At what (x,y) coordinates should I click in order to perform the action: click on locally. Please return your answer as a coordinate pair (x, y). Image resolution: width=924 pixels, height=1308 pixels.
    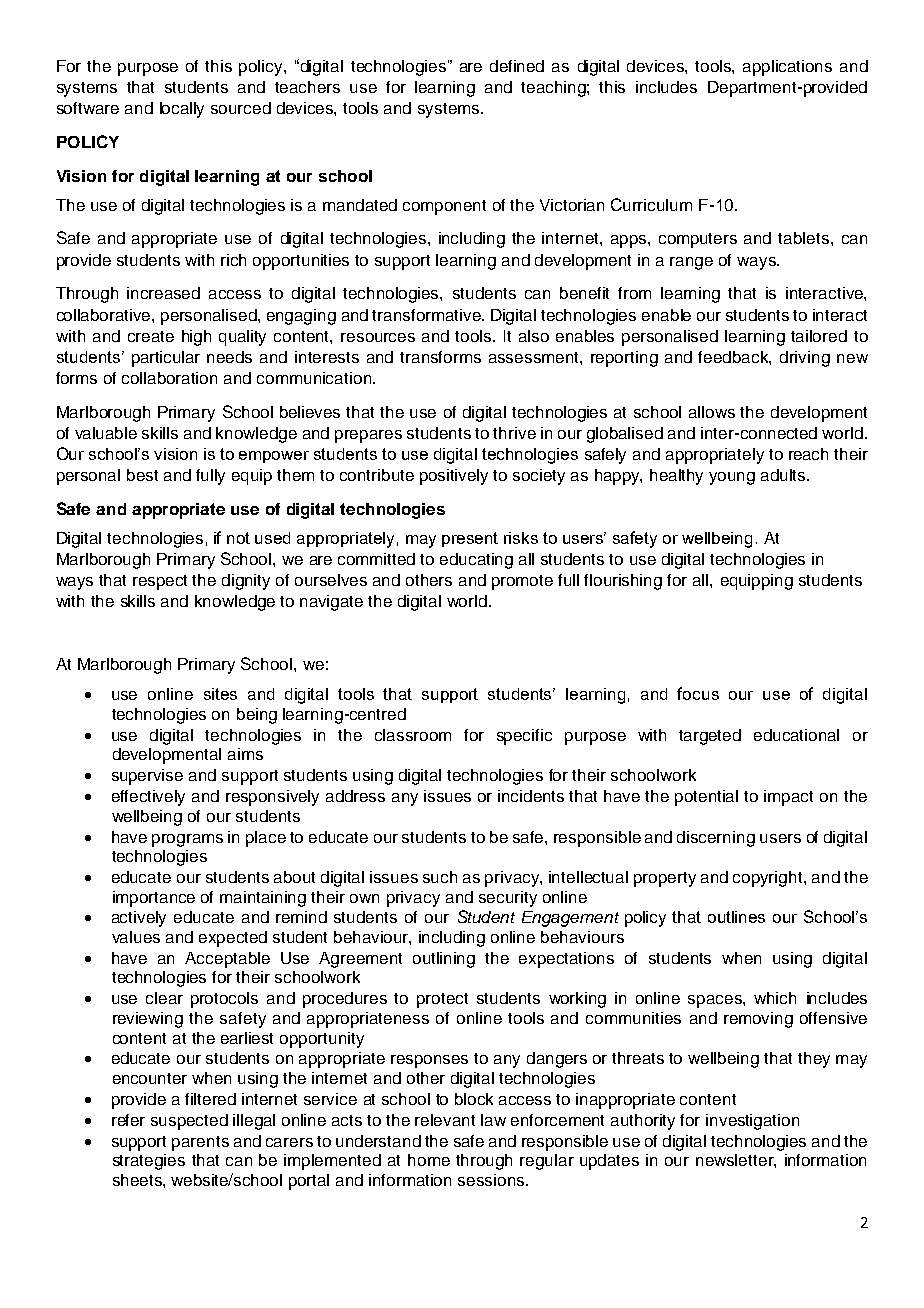
    Looking at the image, I should click on (182, 110).
